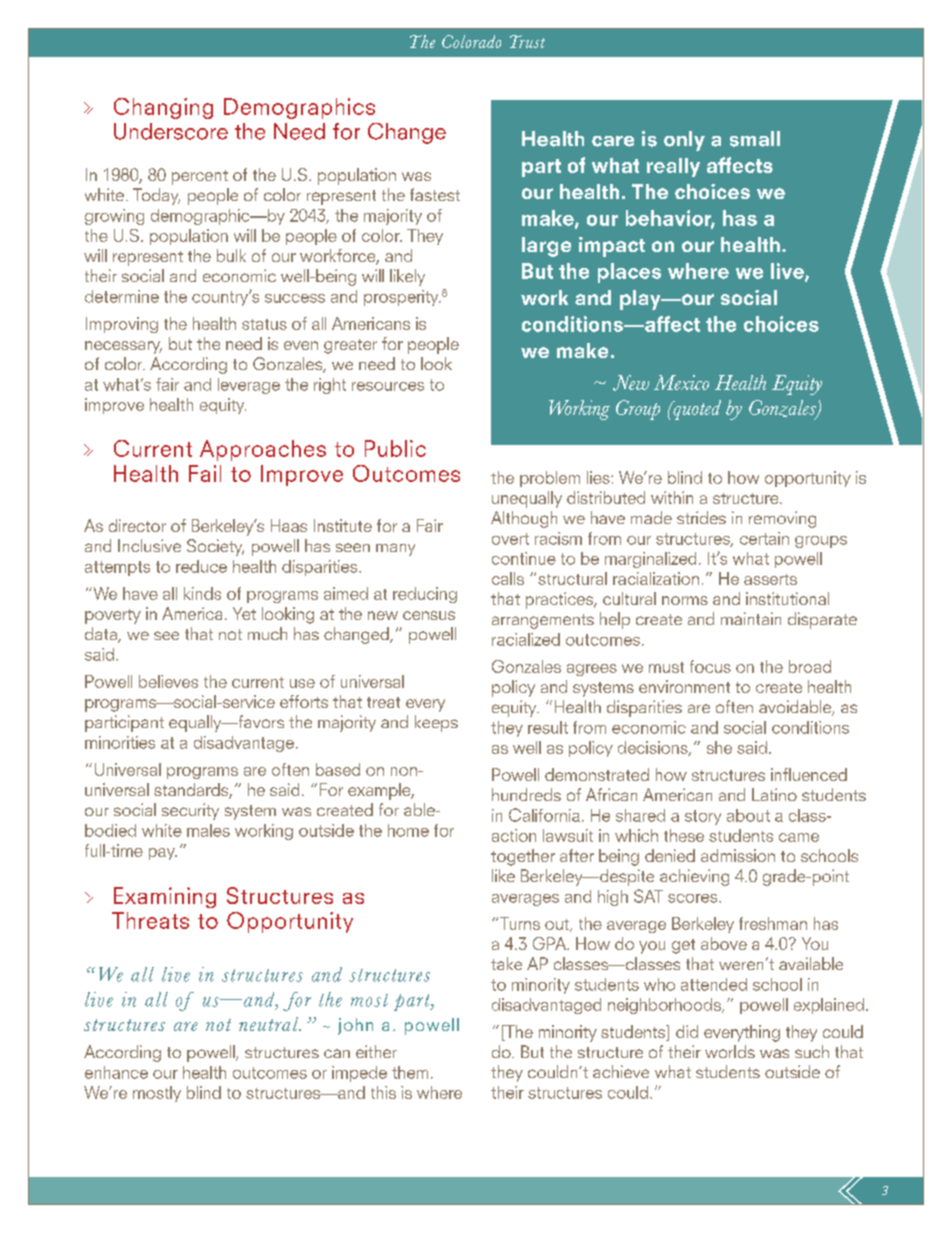 This document has height=1233, width=952. I want to click on small, so click(755, 139).
